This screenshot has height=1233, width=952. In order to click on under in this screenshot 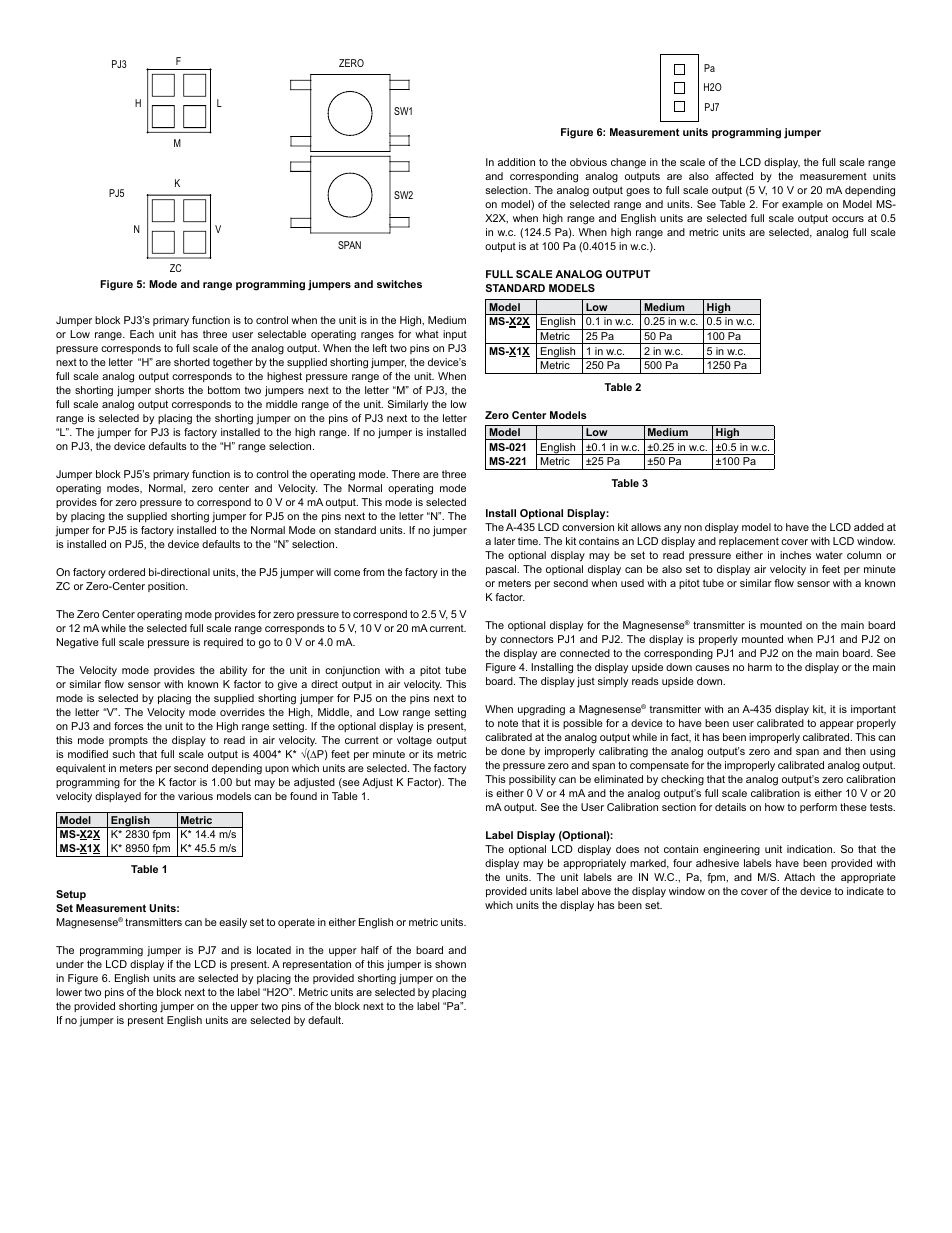, I will do `click(70, 964)`.
